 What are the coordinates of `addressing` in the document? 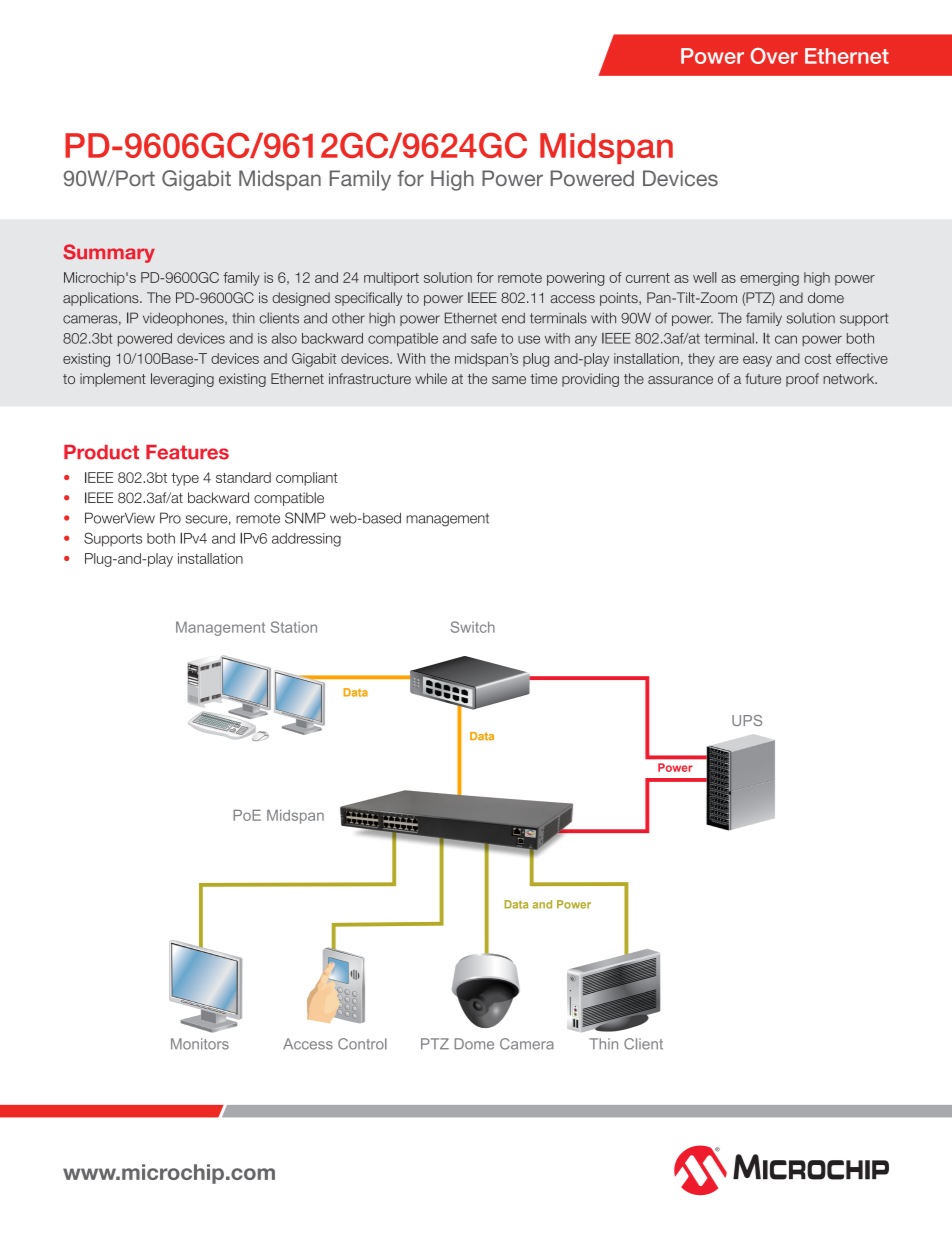 It's located at (306, 540).
